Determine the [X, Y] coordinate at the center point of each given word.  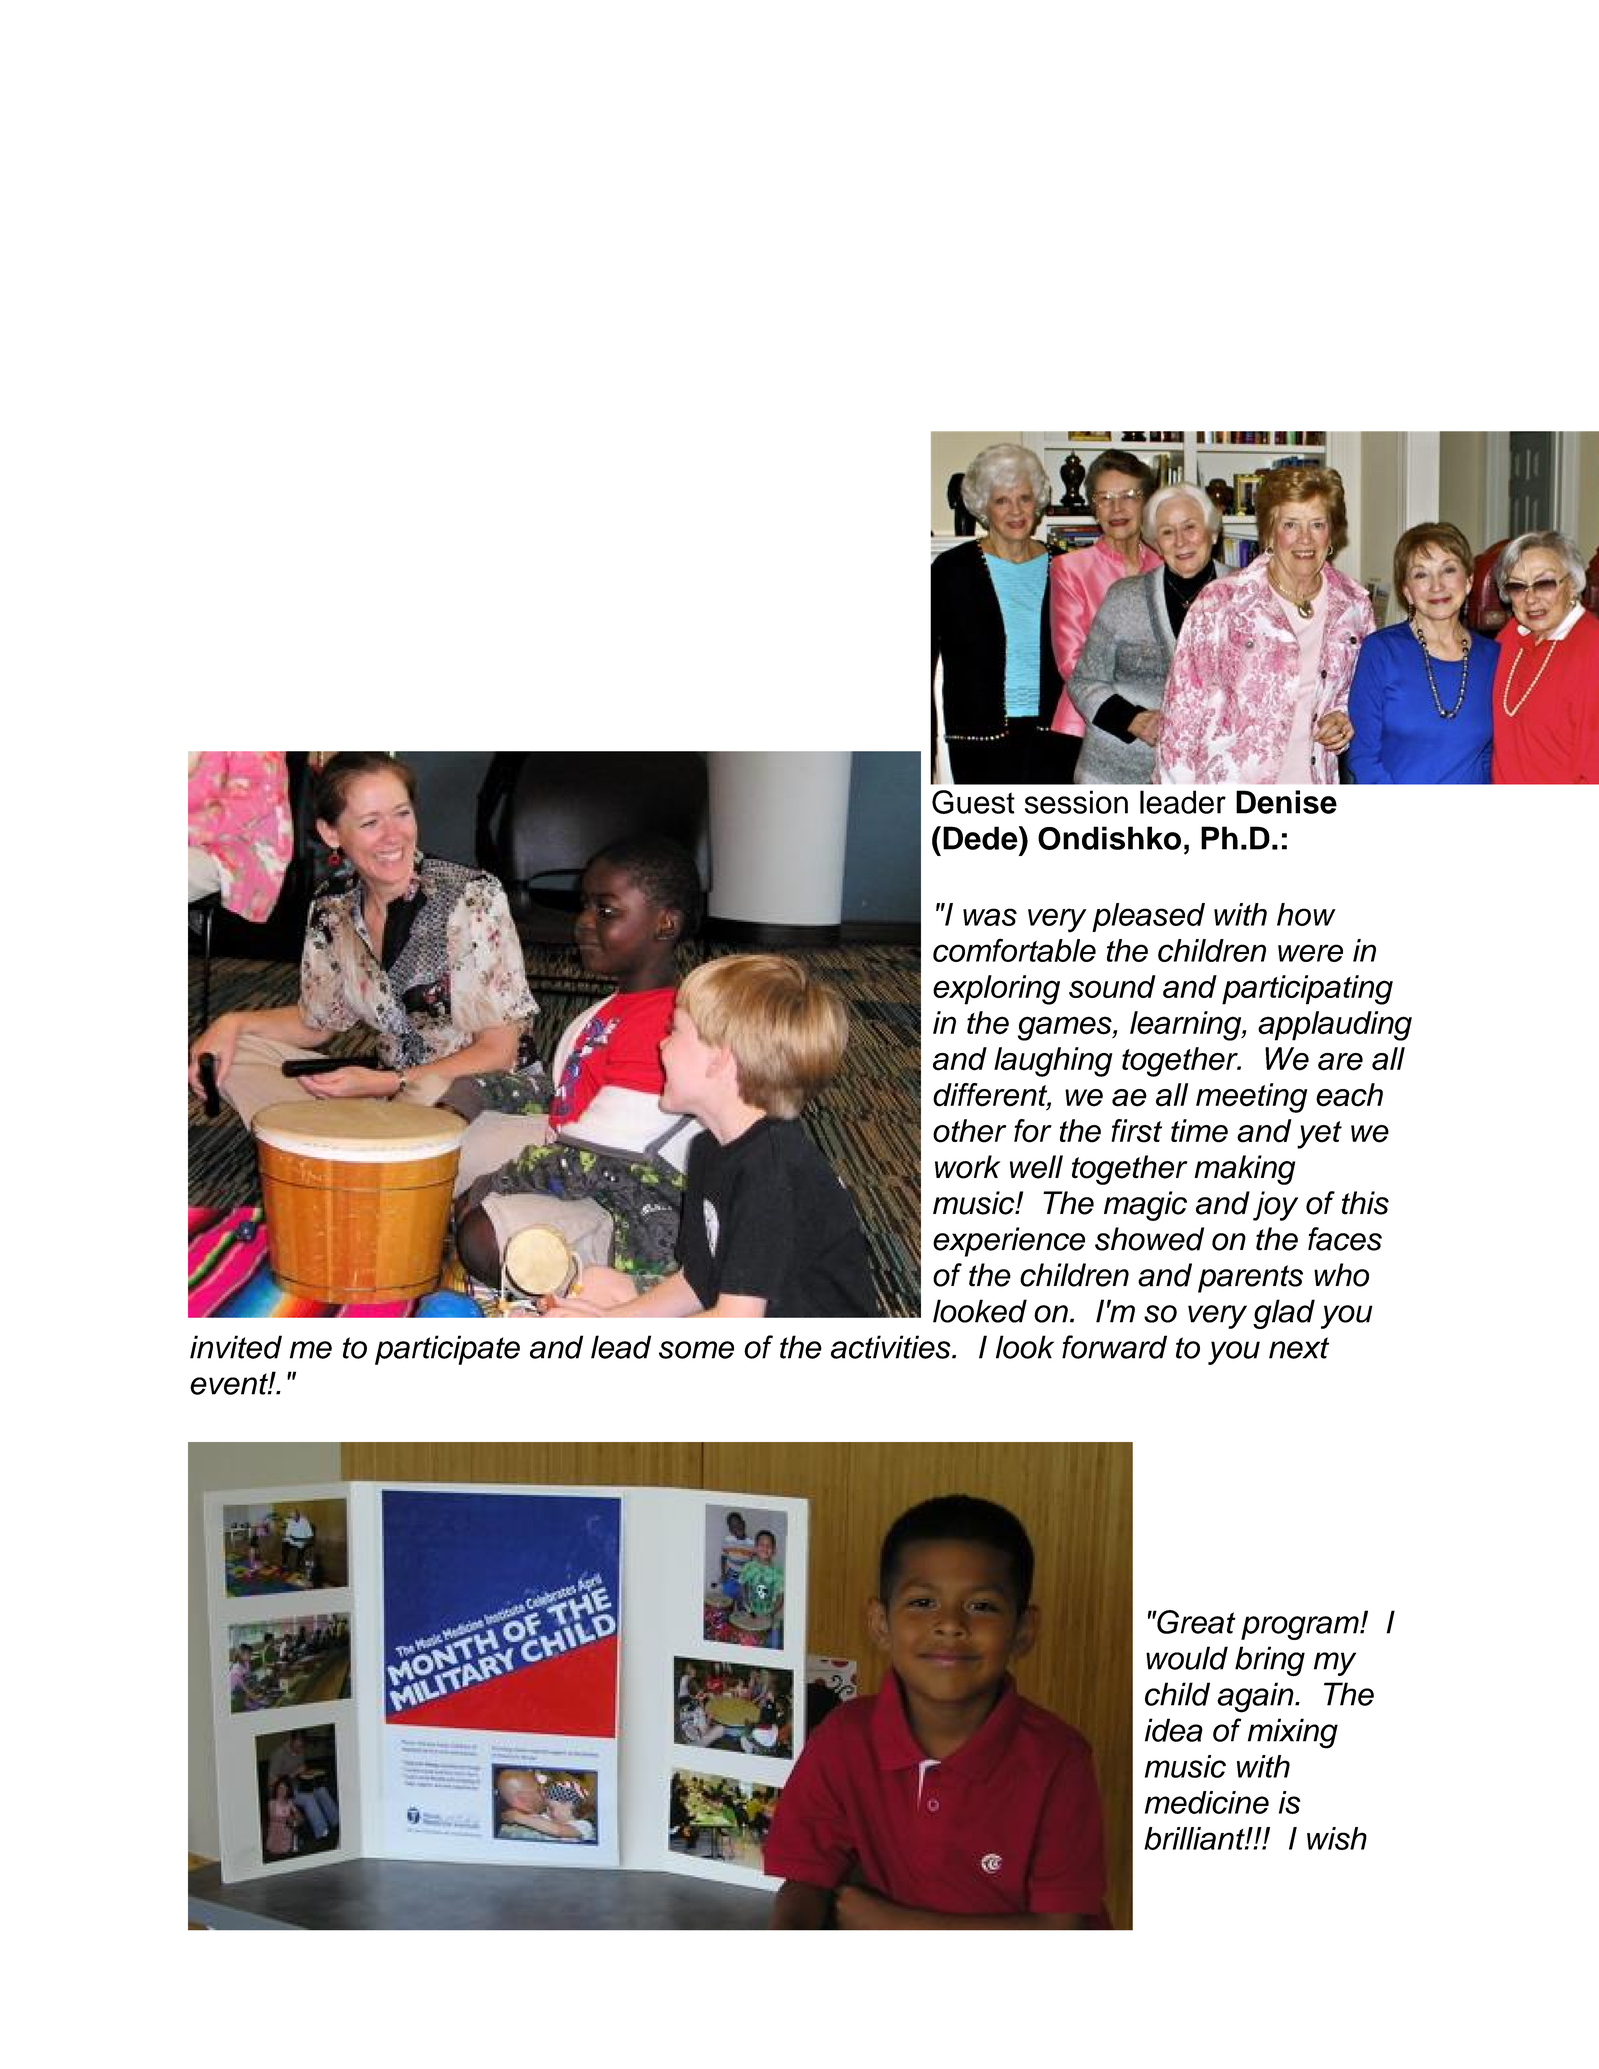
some [696, 1350]
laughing [1053, 1062]
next [1299, 1348]
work [967, 1167]
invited [236, 1347]
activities [892, 1347]
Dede [981, 838]
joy [1275, 1206]
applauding [1335, 1026]
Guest [973, 802]
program [1301, 1628]
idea [1174, 1730]
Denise [1286, 802]
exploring [996, 990]
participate [447, 1350]
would [1187, 1658]
